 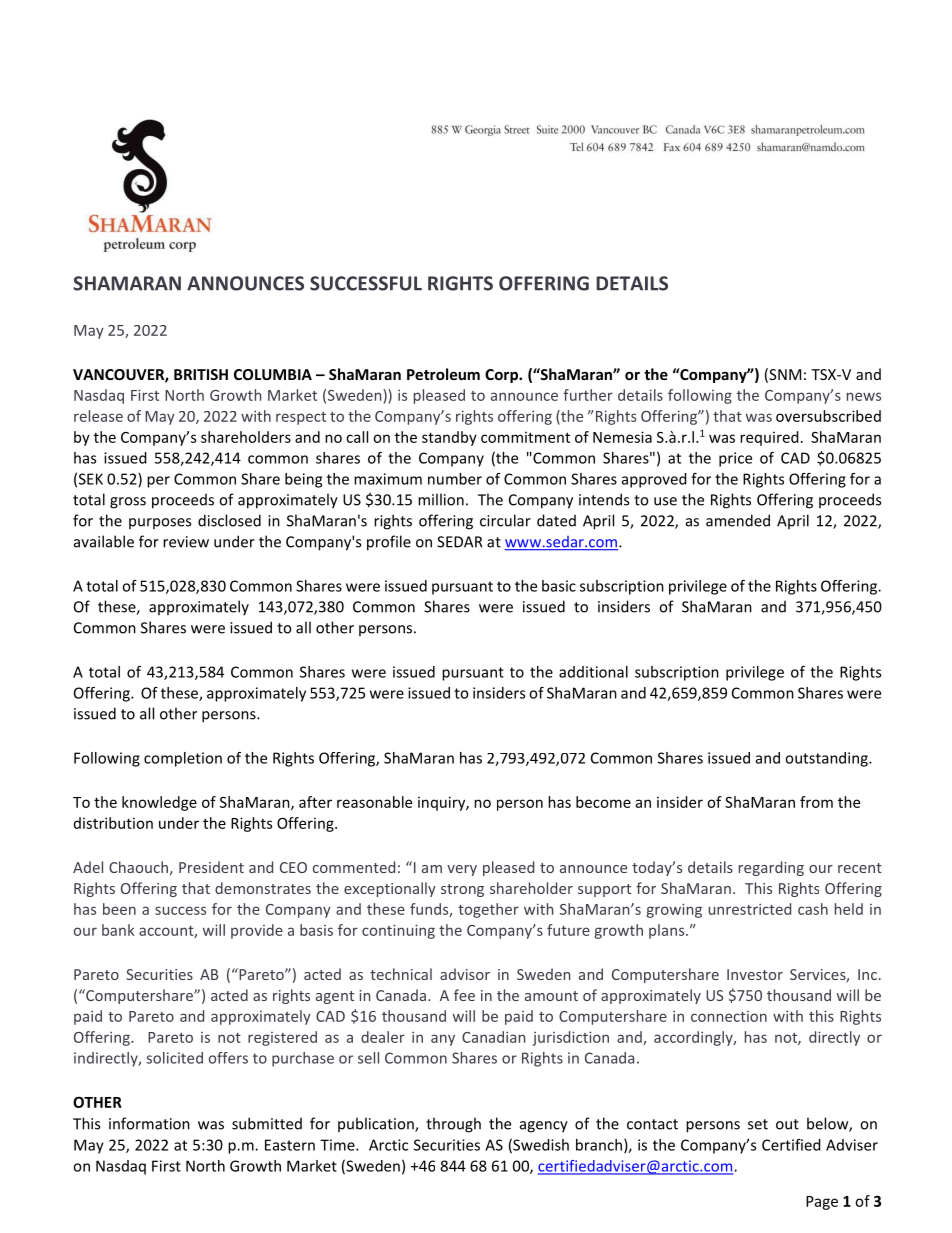 I want to click on oversubscribed, so click(x=828, y=416).
